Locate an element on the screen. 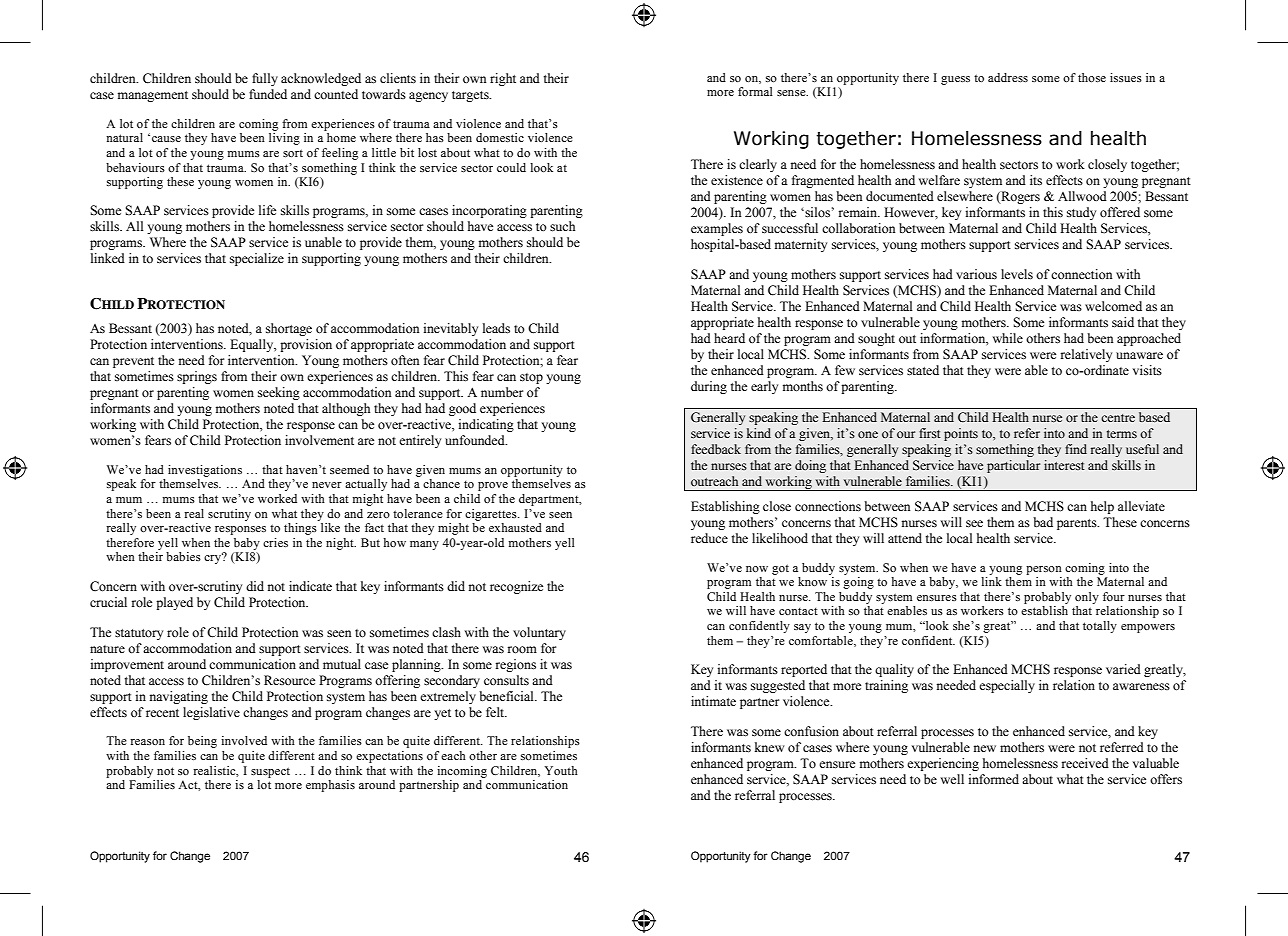 Image resolution: width=1288 pixels, height=936 pixels. address is located at coordinates (1008, 77).
